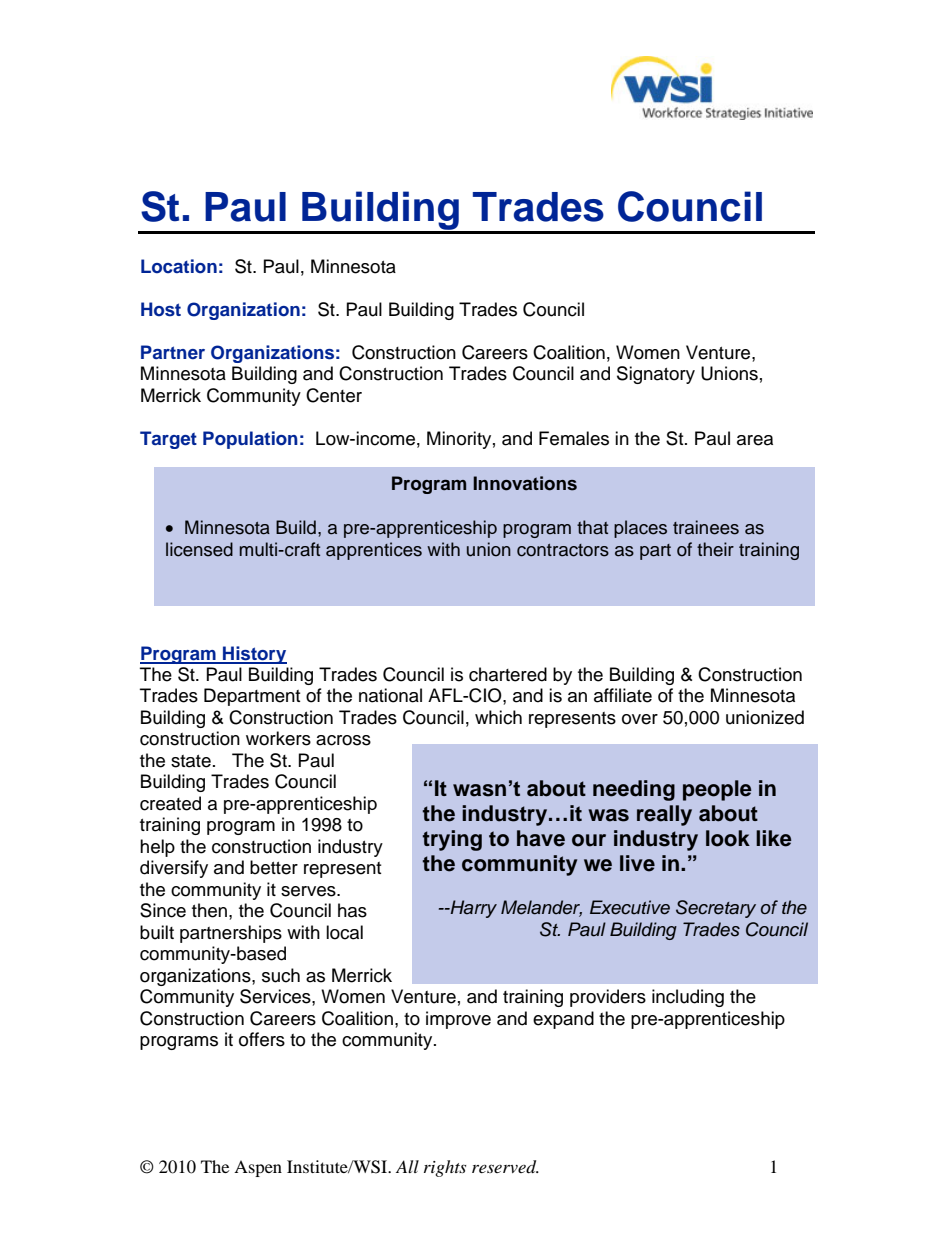 The width and height of the screenshot is (952, 1233). Describe the element at coordinates (688, 998) in the screenshot. I see `including` at that location.
